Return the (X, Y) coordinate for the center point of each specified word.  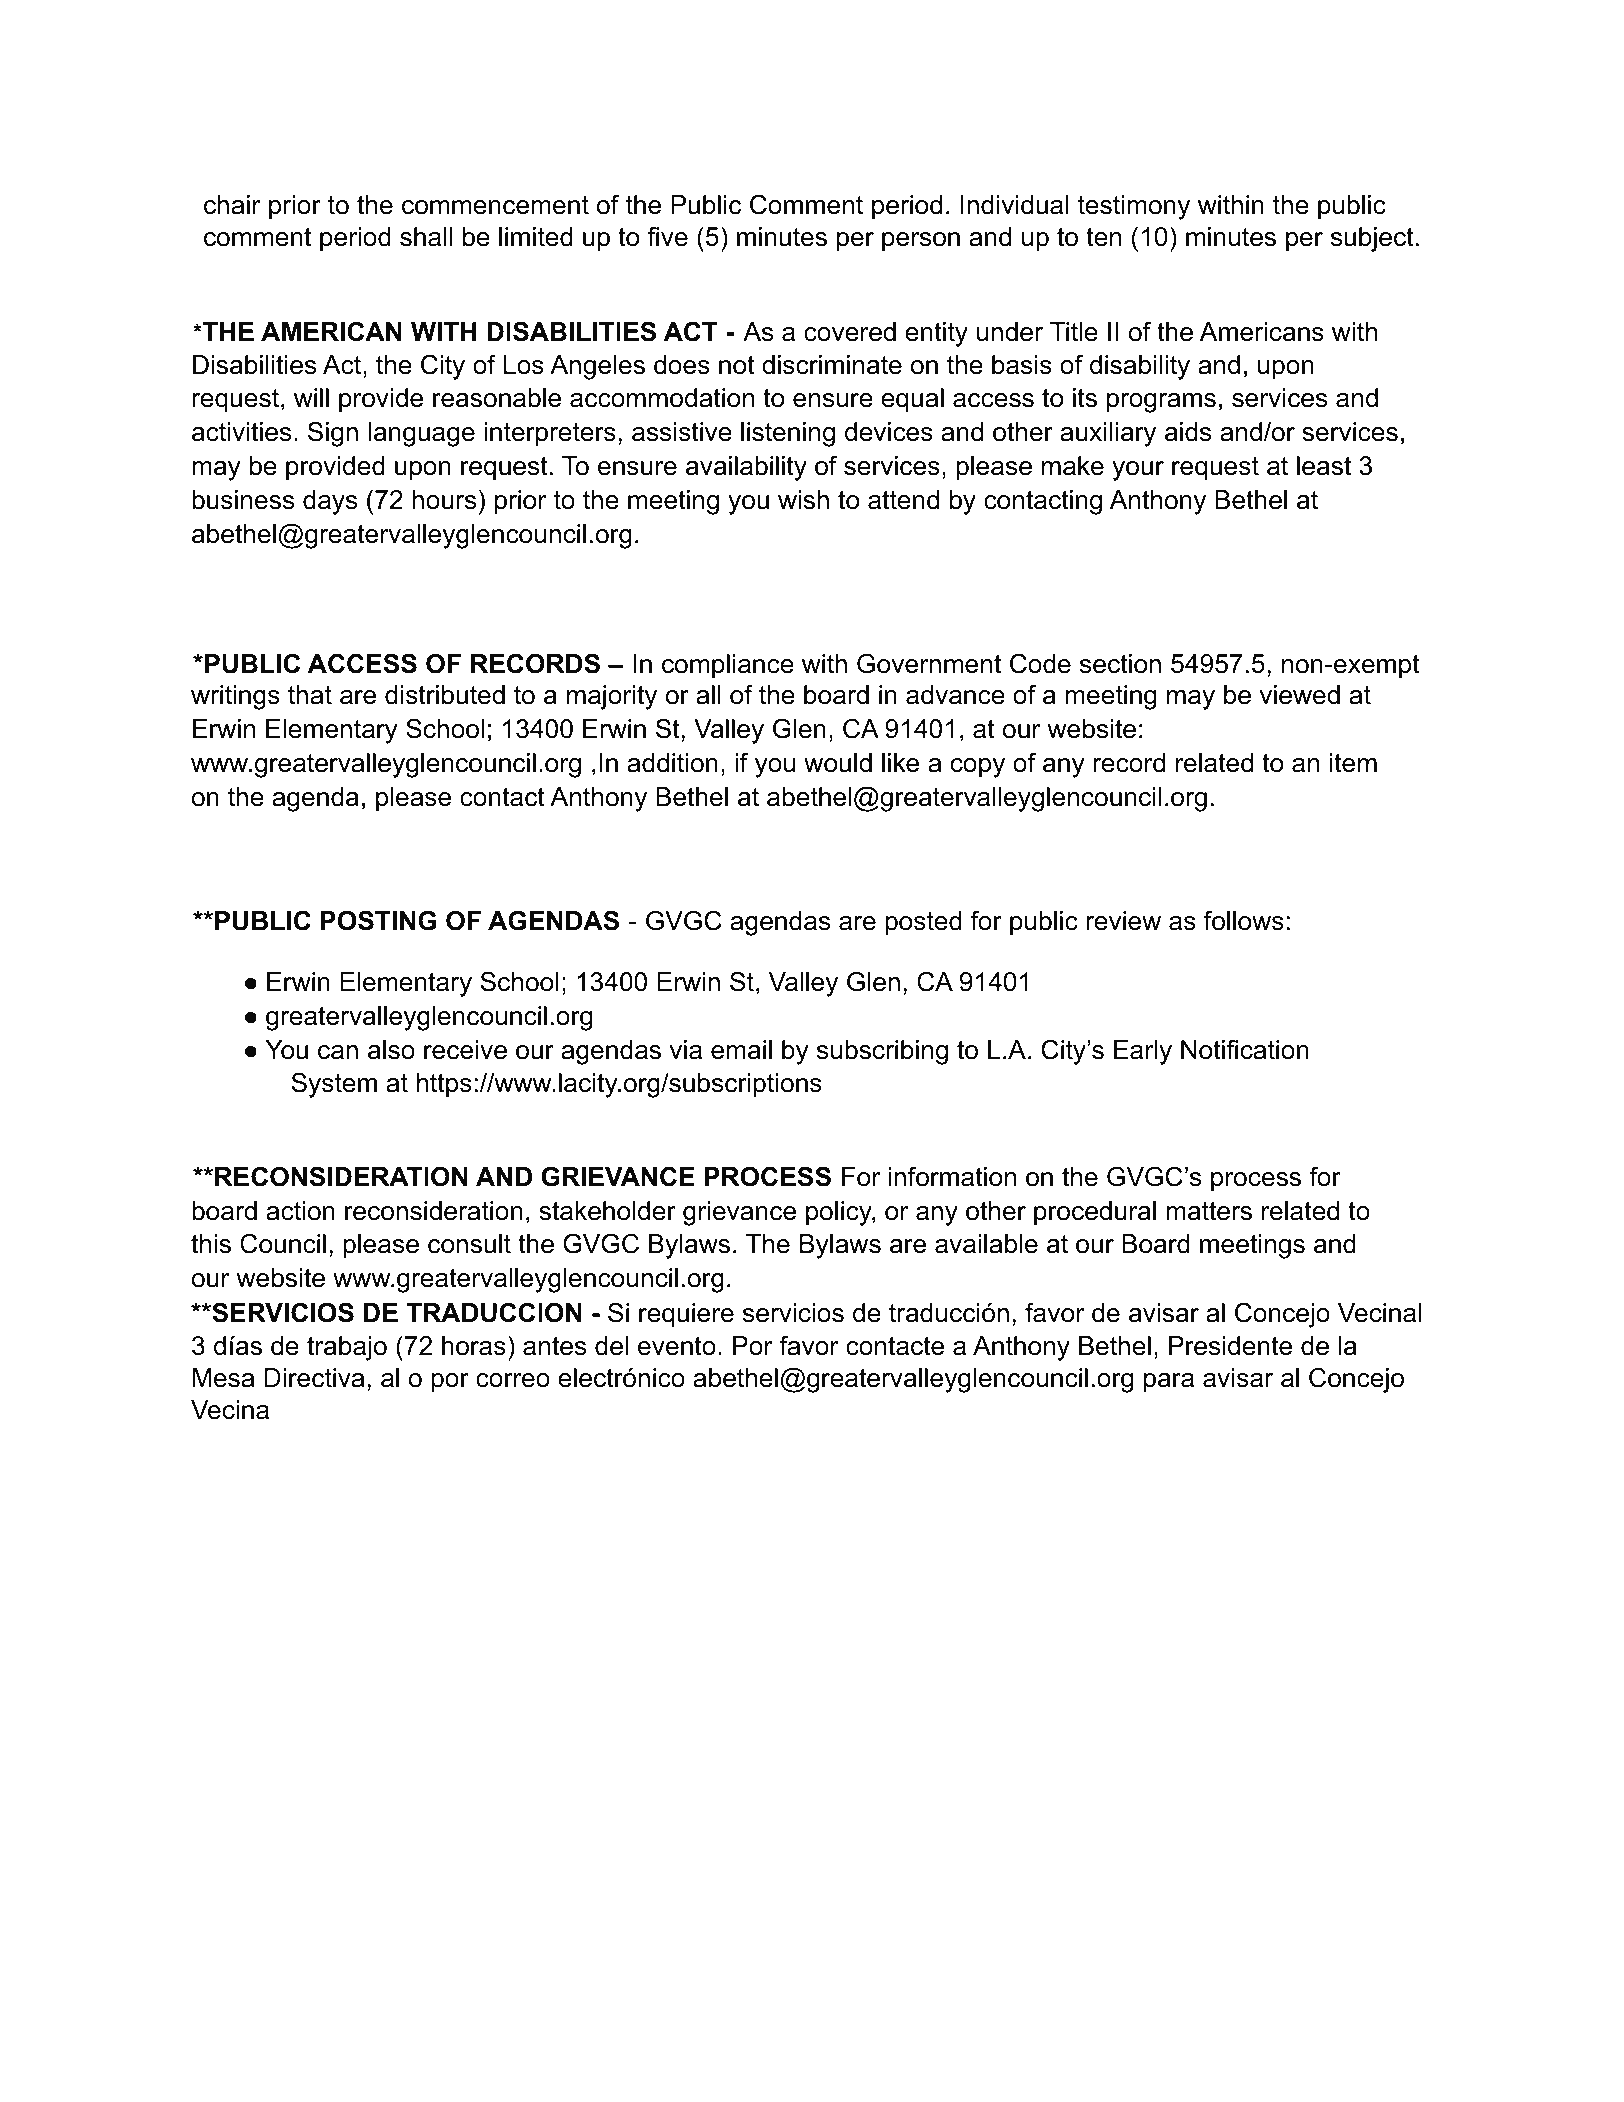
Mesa (223, 1378)
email (741, 1050)
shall (426, 237)
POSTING (379, 920)
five (667, 236)
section (1120, 664)
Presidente (1230, 1346)
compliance (728, 666)
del (611, 1346)
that (310, 695)
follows (1244, 920)
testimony (1134, 207)
